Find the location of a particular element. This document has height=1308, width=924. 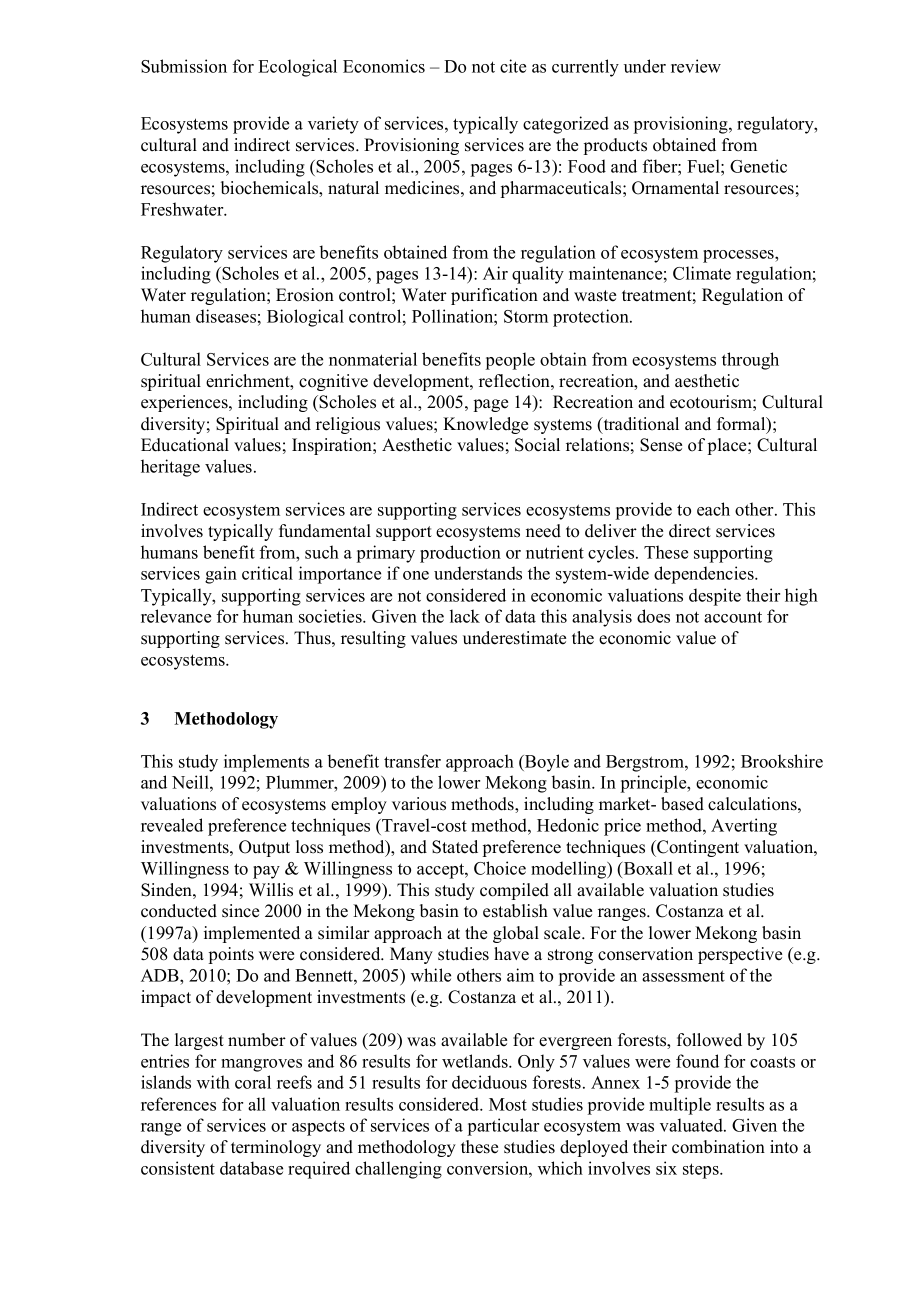

through is located at coordinates (750, 361).
